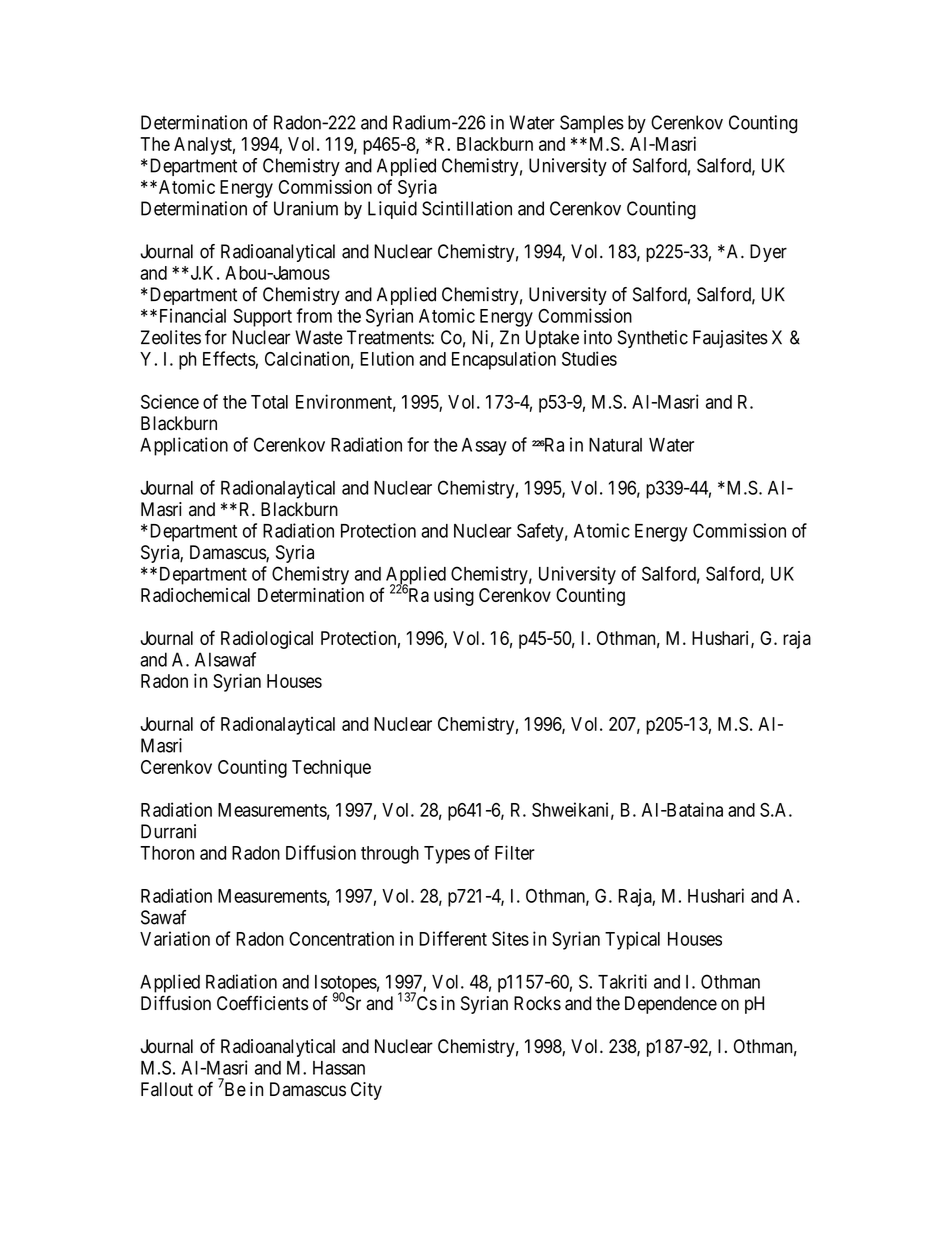 The width and height of the screenshot is (952, 1233). I want to click on Coefficients, so click(262, 1003).
